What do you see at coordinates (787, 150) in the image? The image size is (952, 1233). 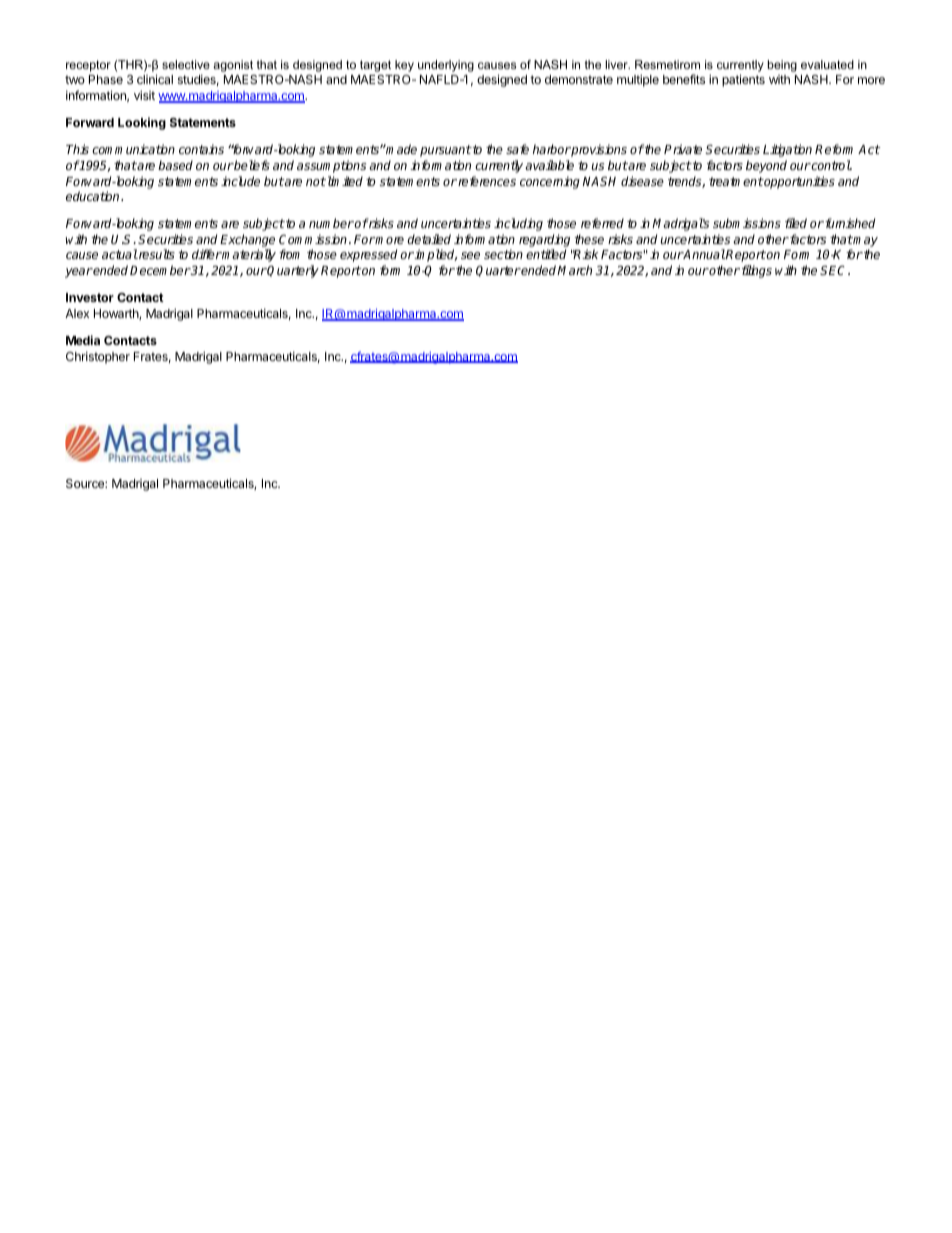 I see `Litigation` at bounding box center [787, 150].
